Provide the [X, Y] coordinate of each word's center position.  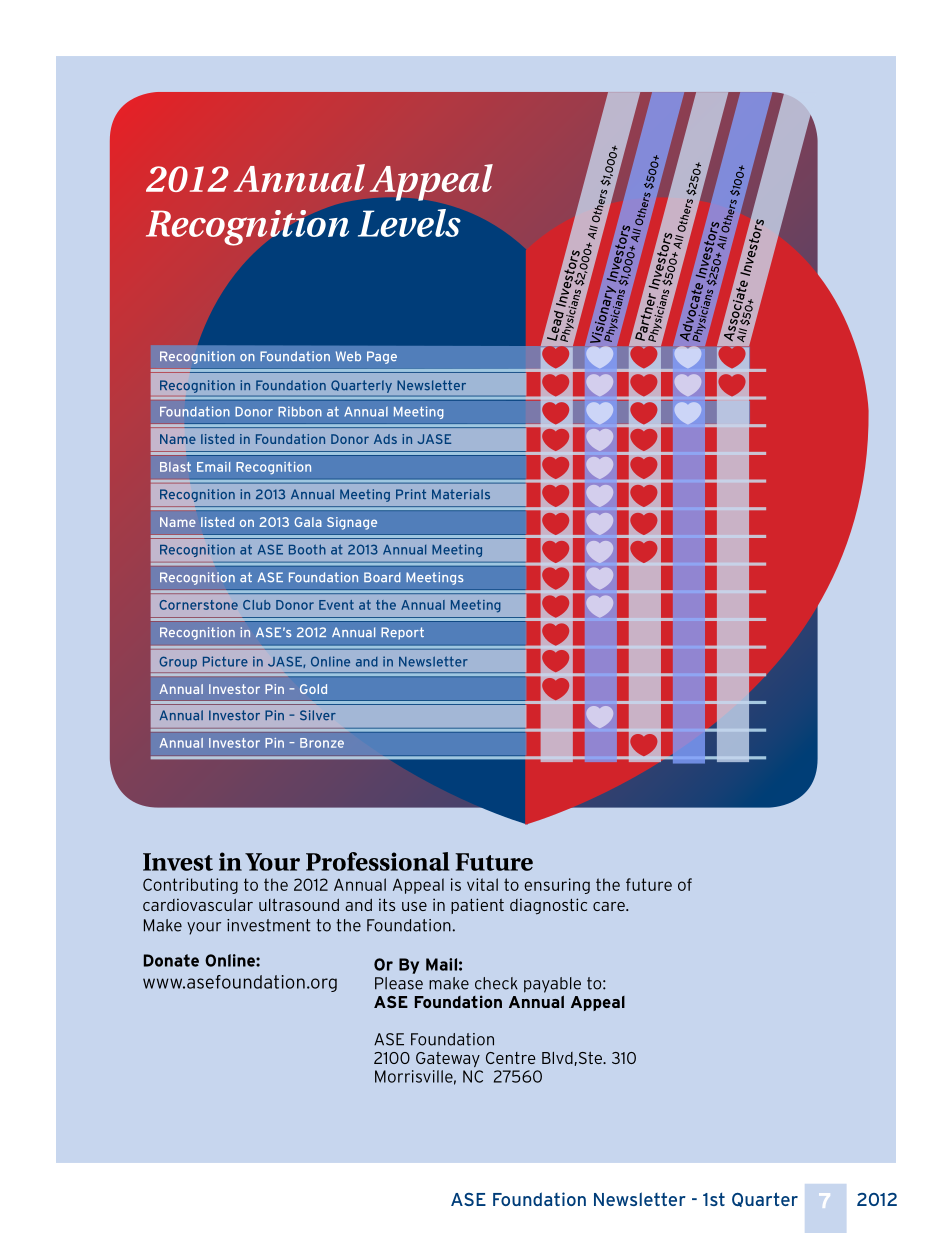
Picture [225, 661]
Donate [171, 960]
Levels [409, 223]
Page [382, 357]
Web [348, 356]
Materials [461, 494]
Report [402, 633]
